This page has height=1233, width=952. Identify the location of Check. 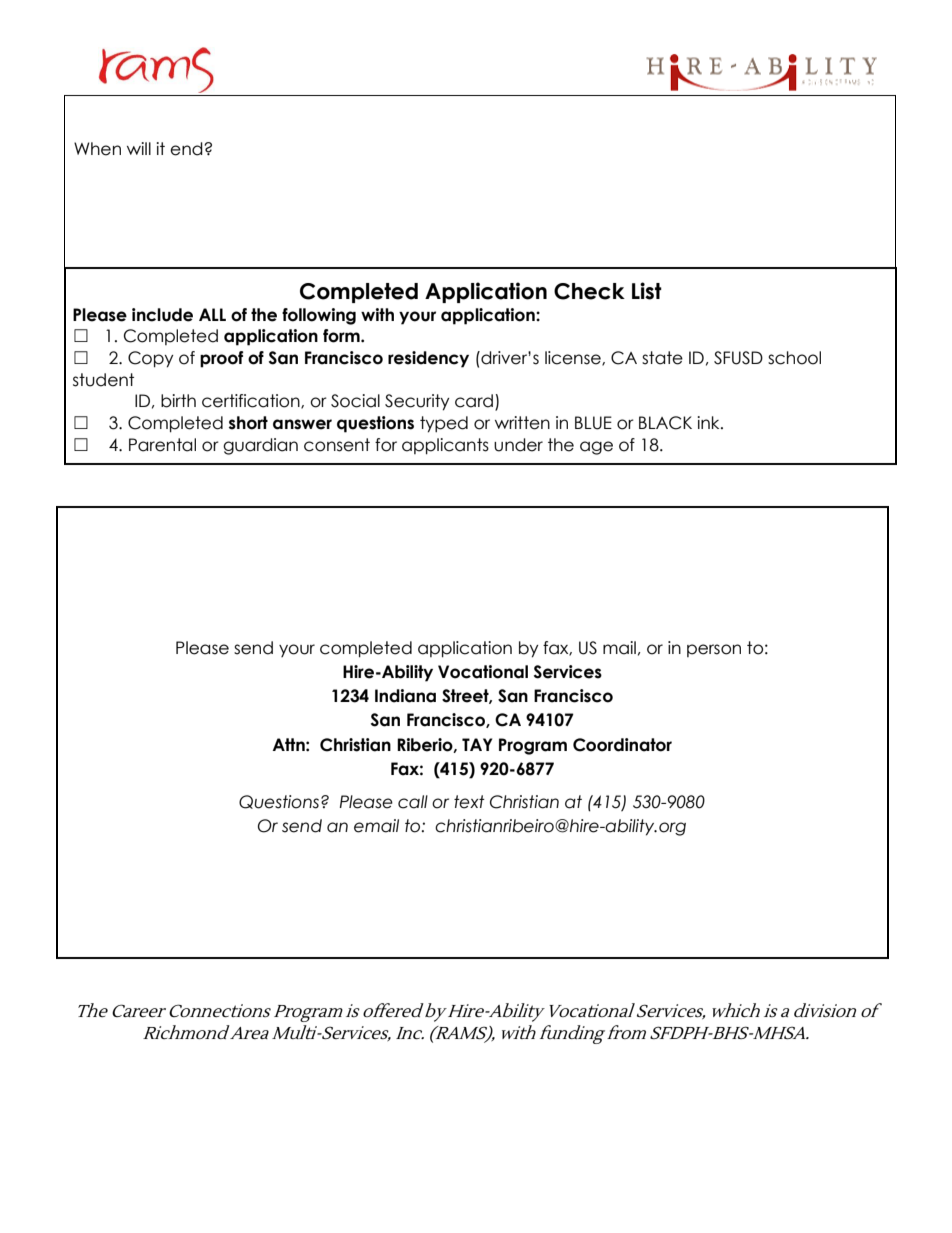
(589, 291).
